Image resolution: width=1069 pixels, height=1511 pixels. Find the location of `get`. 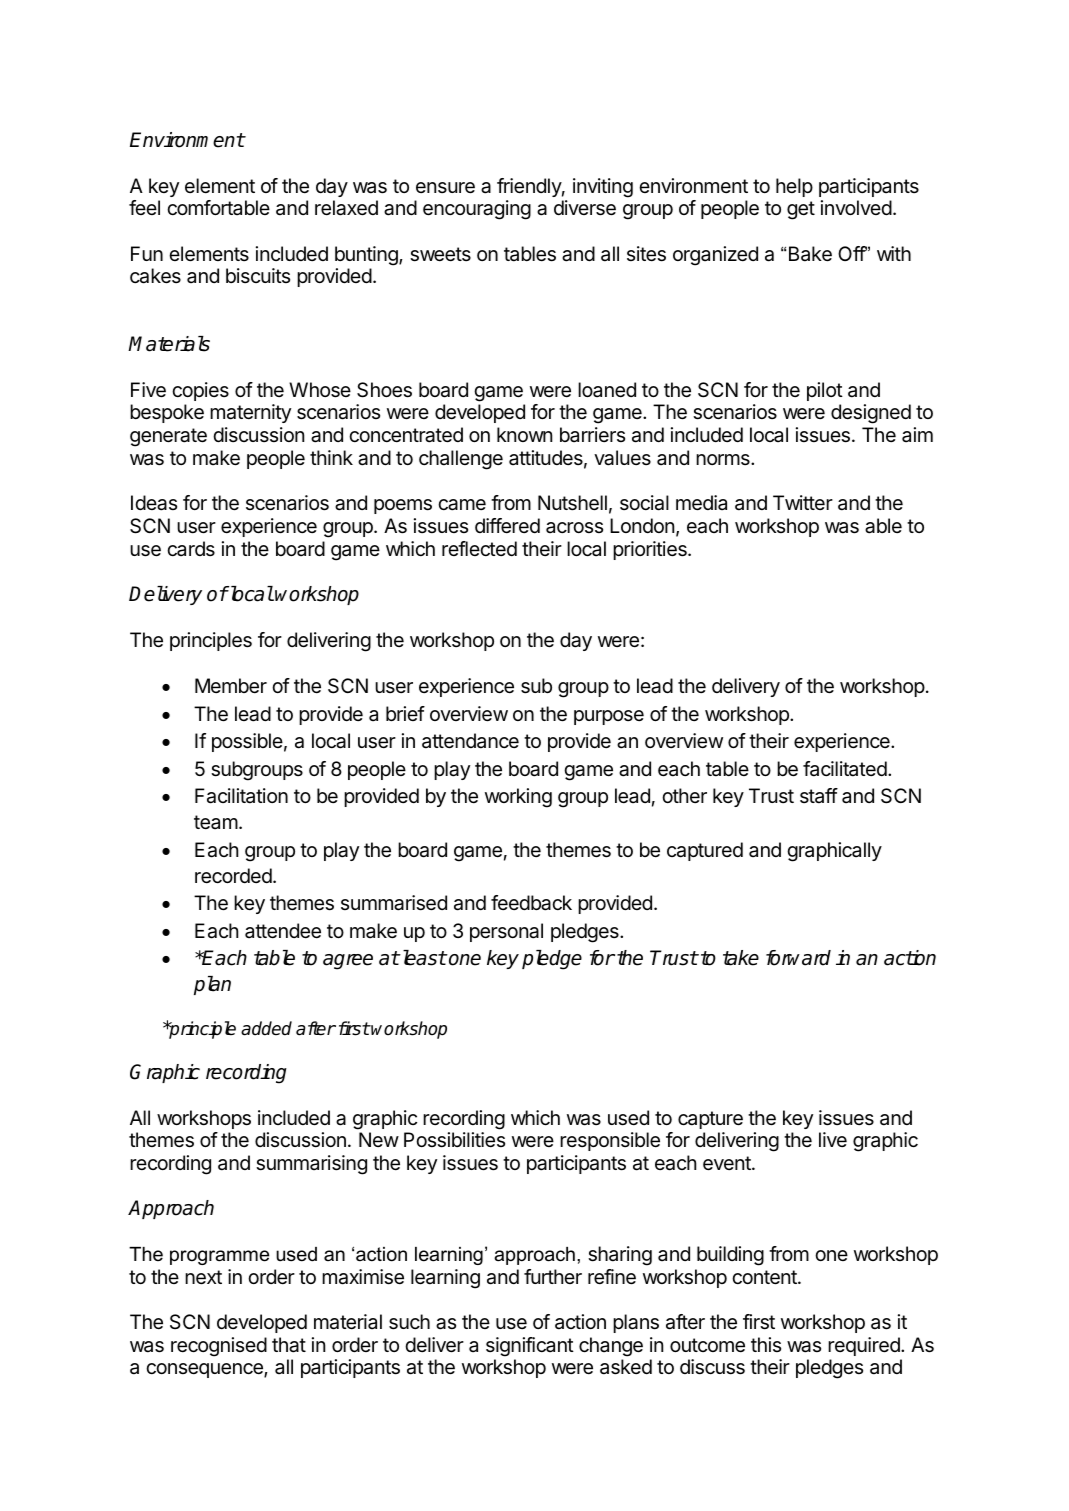

get is located at coordinates (801, 210).
